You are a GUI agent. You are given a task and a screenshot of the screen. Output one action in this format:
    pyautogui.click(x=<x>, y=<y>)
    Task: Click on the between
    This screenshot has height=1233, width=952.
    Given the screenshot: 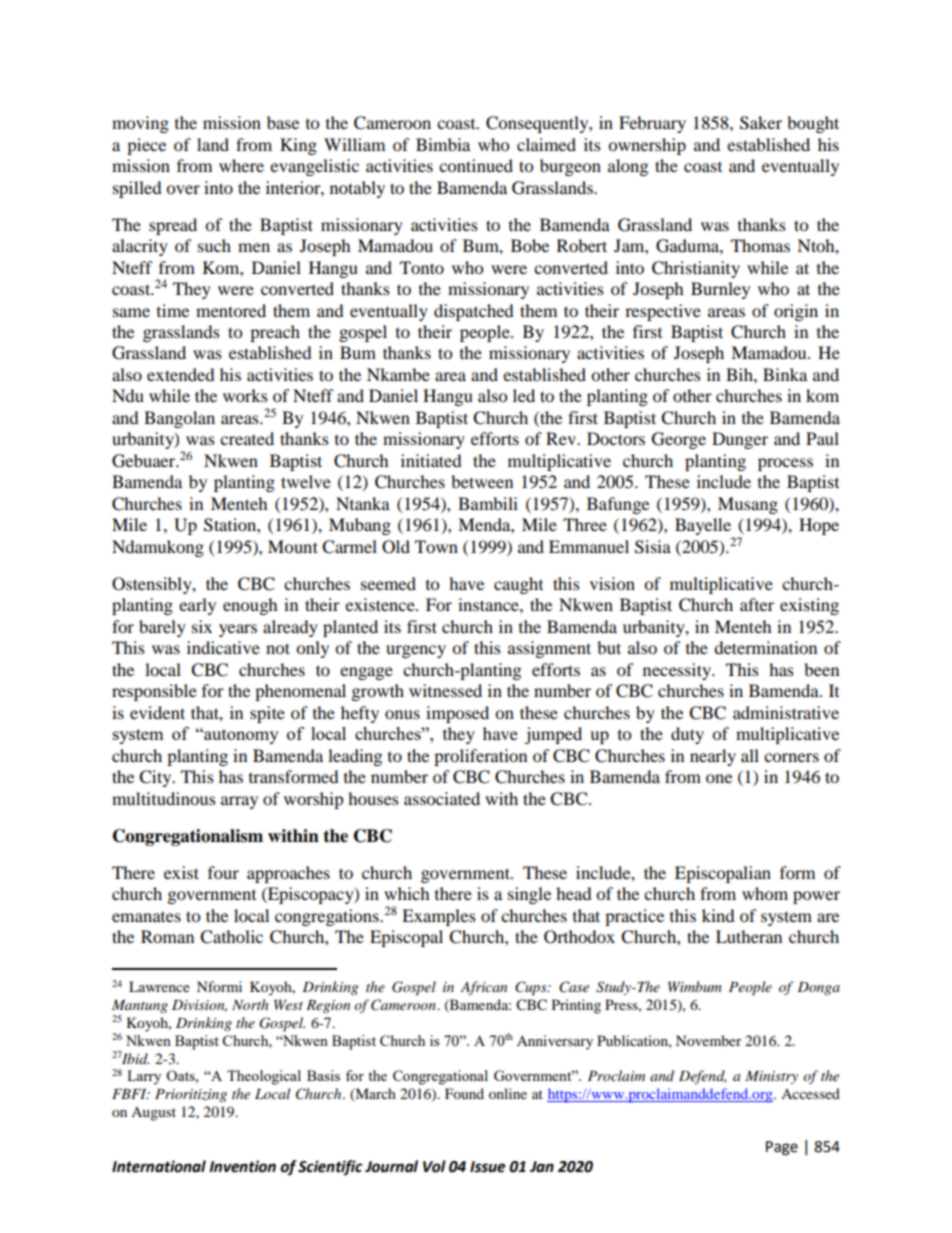 What is the action you would take?
    pyautogui.click(x=482, y=481)
